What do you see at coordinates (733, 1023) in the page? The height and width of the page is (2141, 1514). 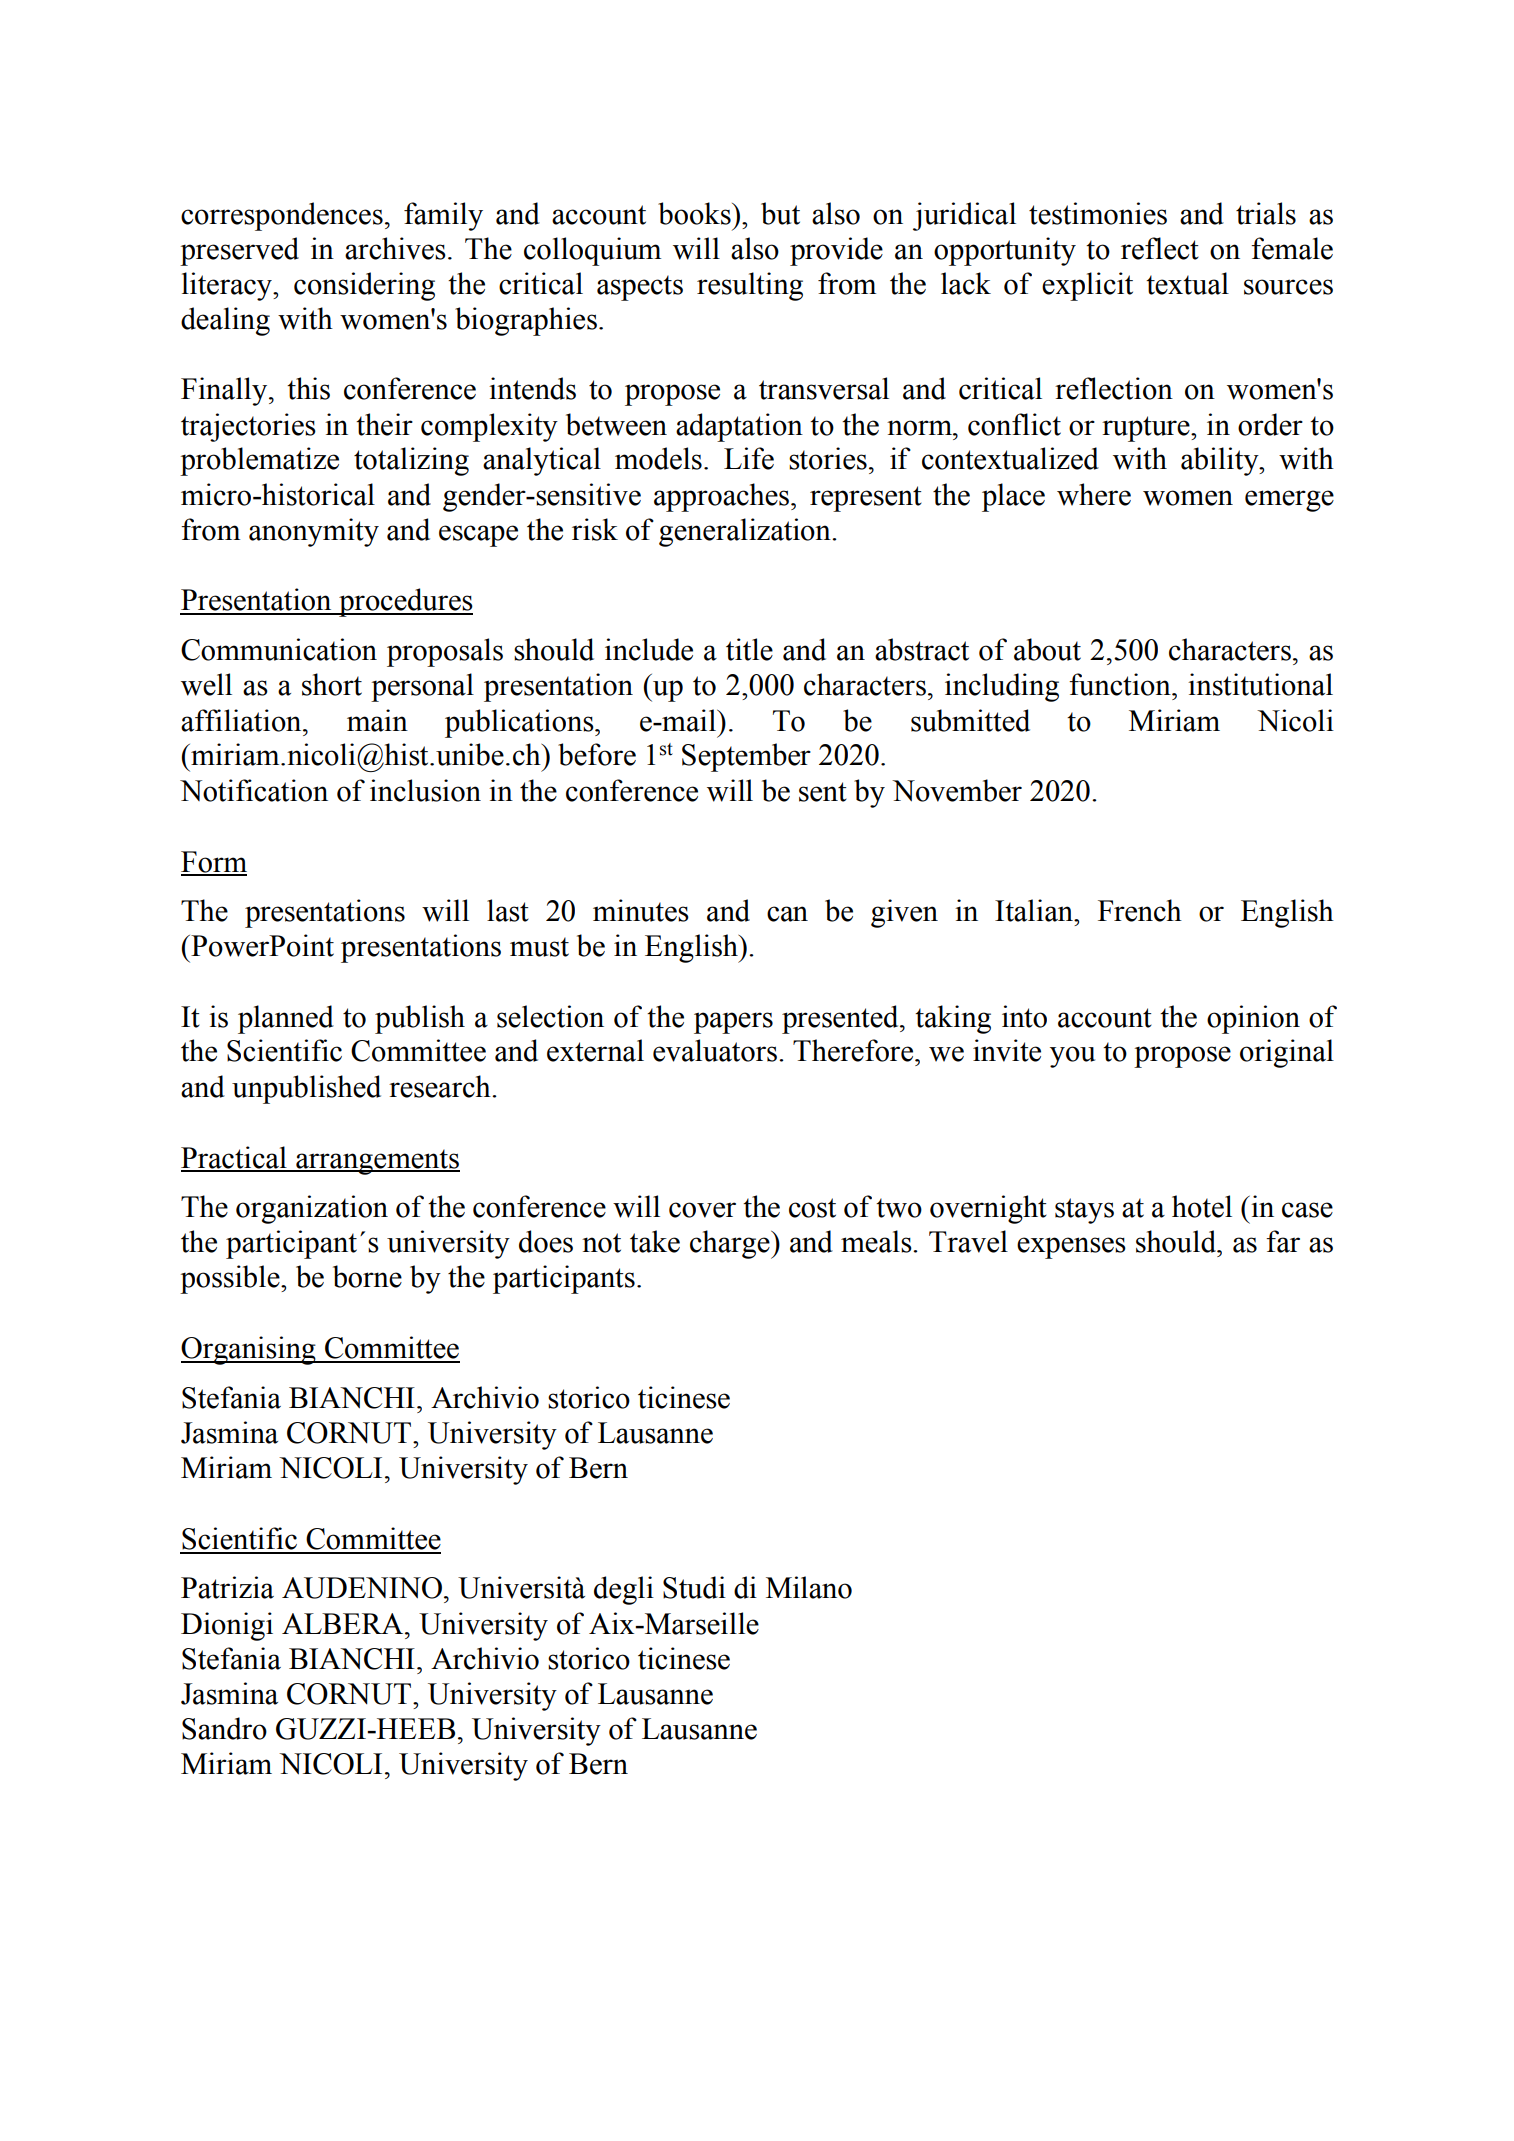 I see `papers` at bounding box center [733, 1023].
